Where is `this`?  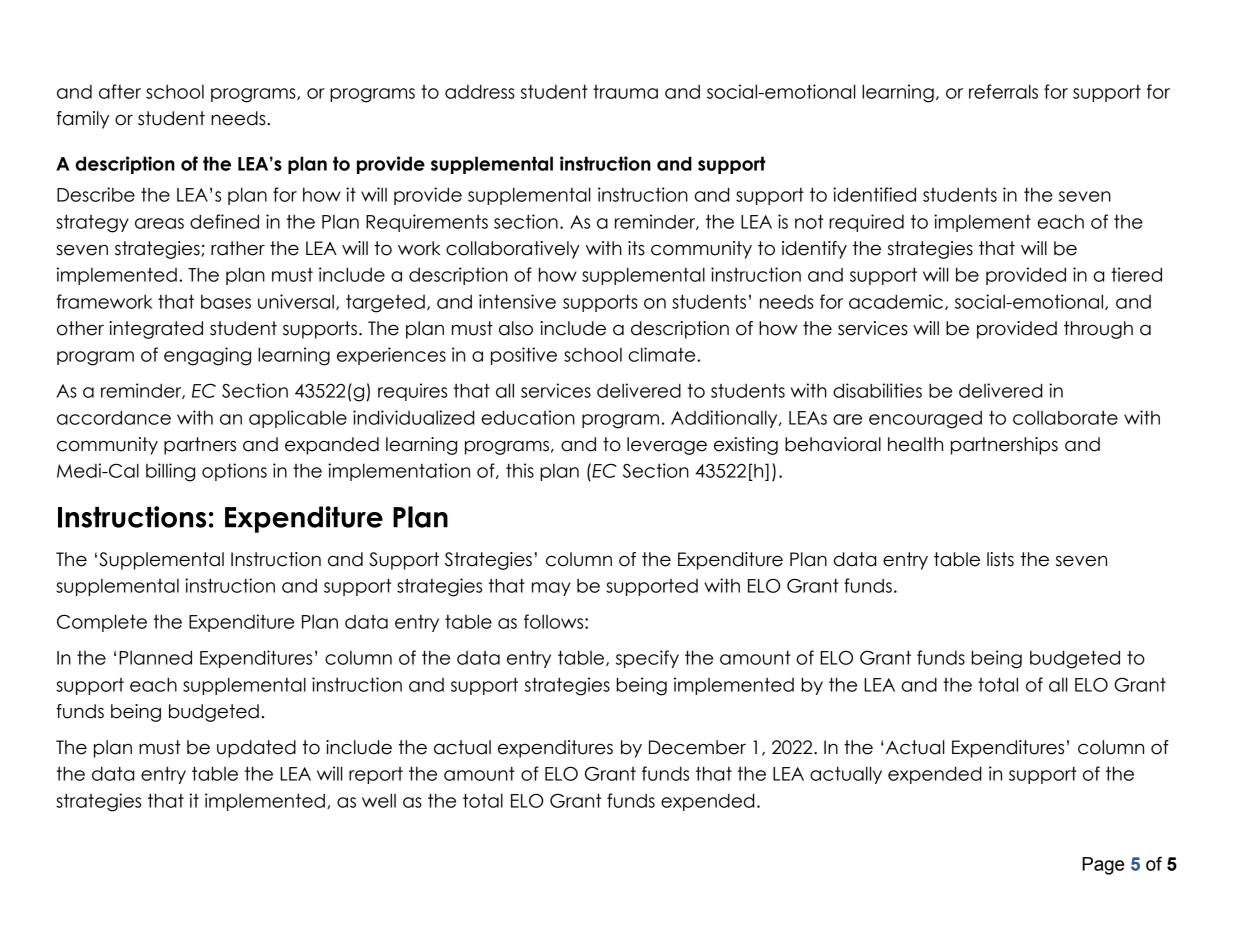 this is located at coordinates (520, 470).
